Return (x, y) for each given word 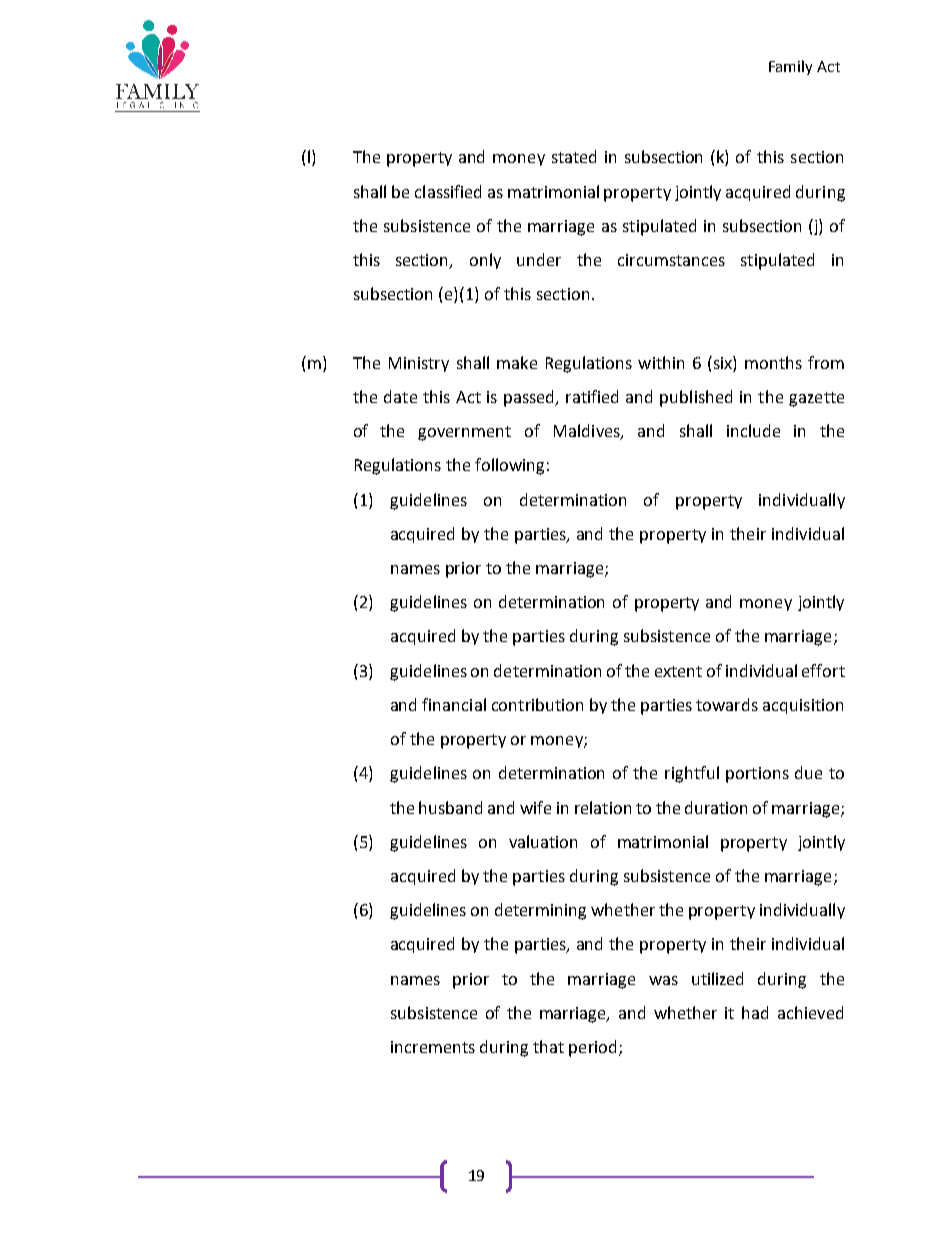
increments (433, 1047)
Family (790, 67)
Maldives (588, 432)
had (755, 1012)
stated (574, 156)
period (594, 1048)
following (509, 466)
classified (448, 191)
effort (823, 670)
